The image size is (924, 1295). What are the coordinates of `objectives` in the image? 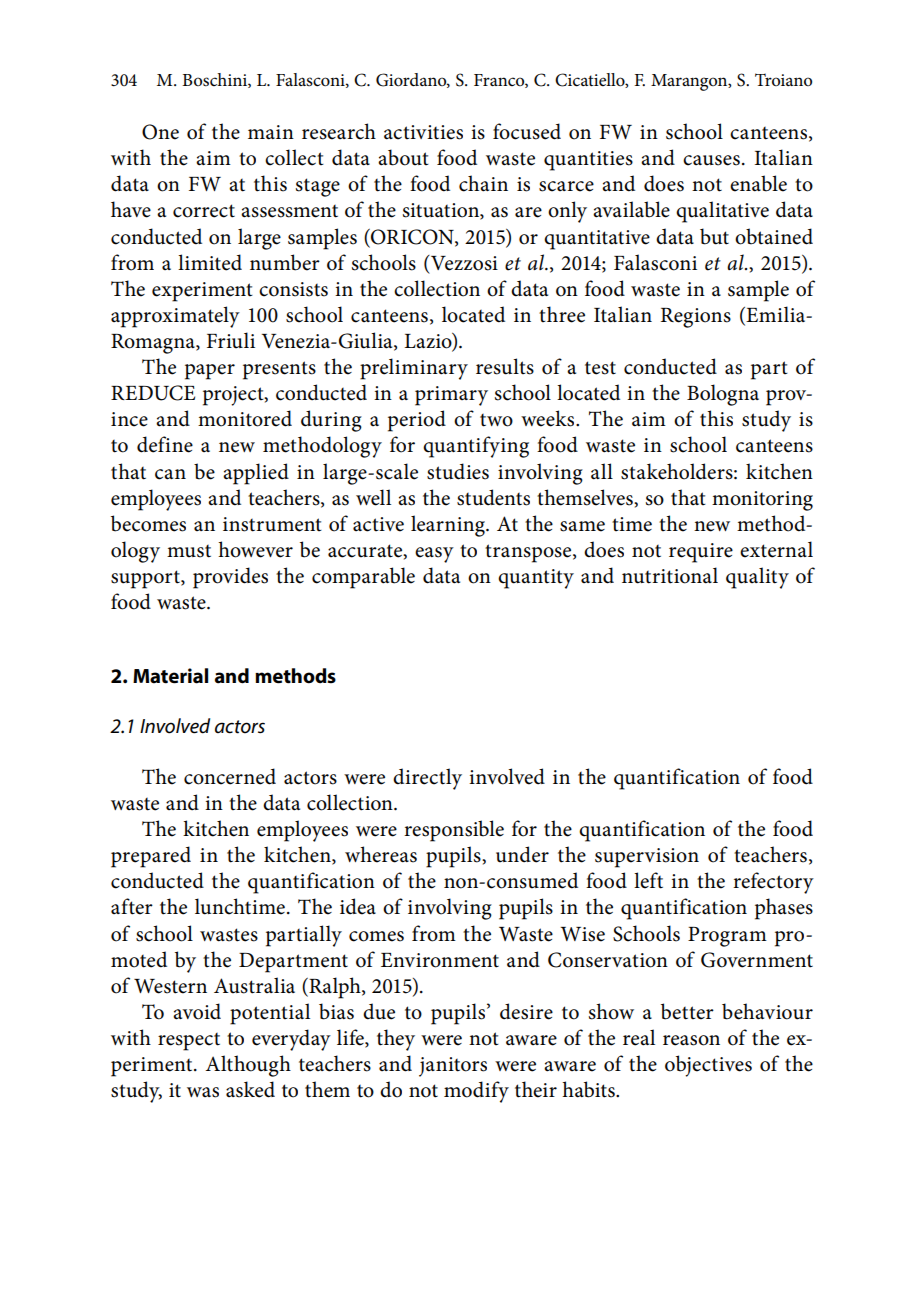 It's located at (708, 1066).
